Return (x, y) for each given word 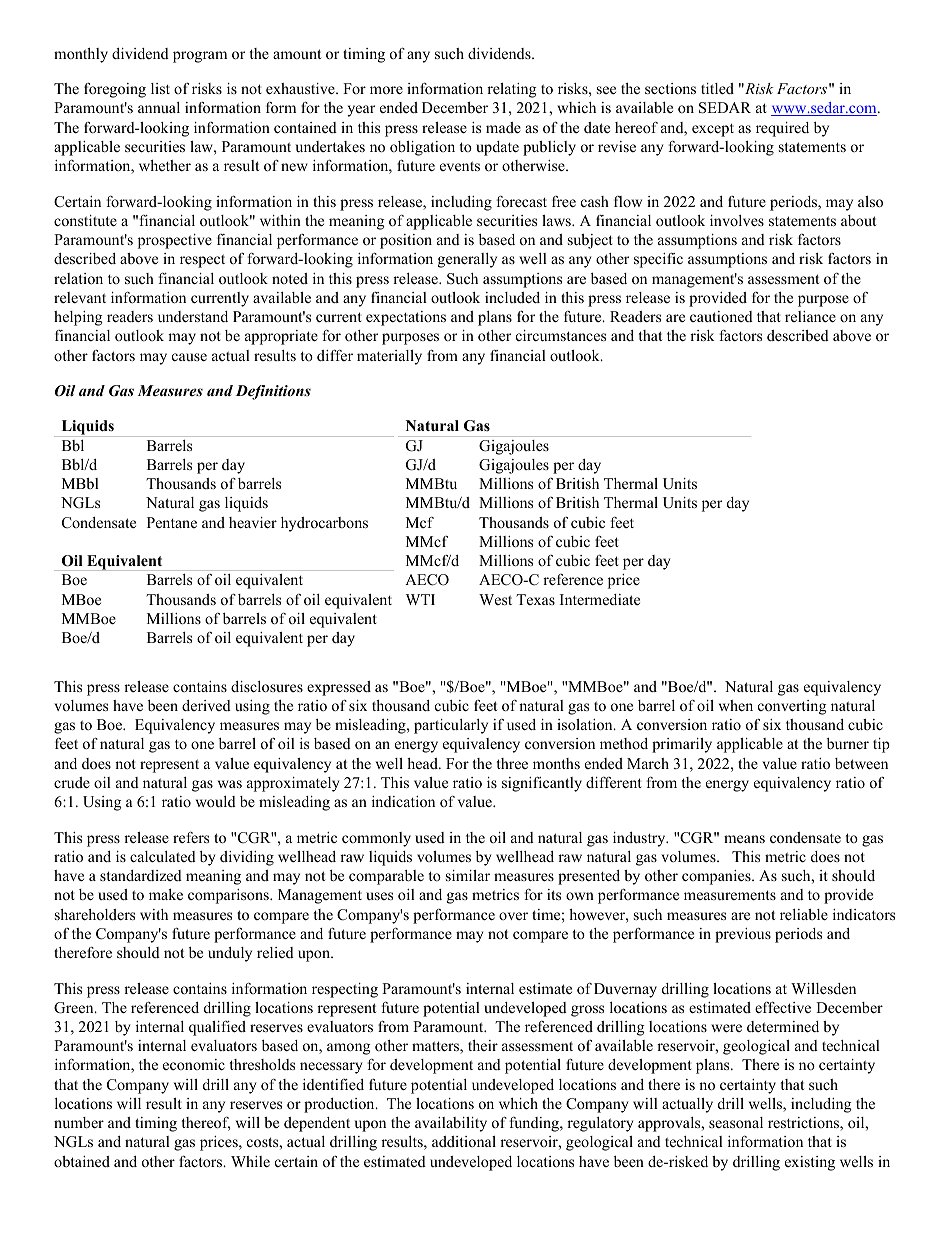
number (79, 1122)
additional (464, 1141)
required (782, 129)
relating (512, 90)
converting (792, 707)
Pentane (172, 522)
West (495, 599)
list (160, 88)
